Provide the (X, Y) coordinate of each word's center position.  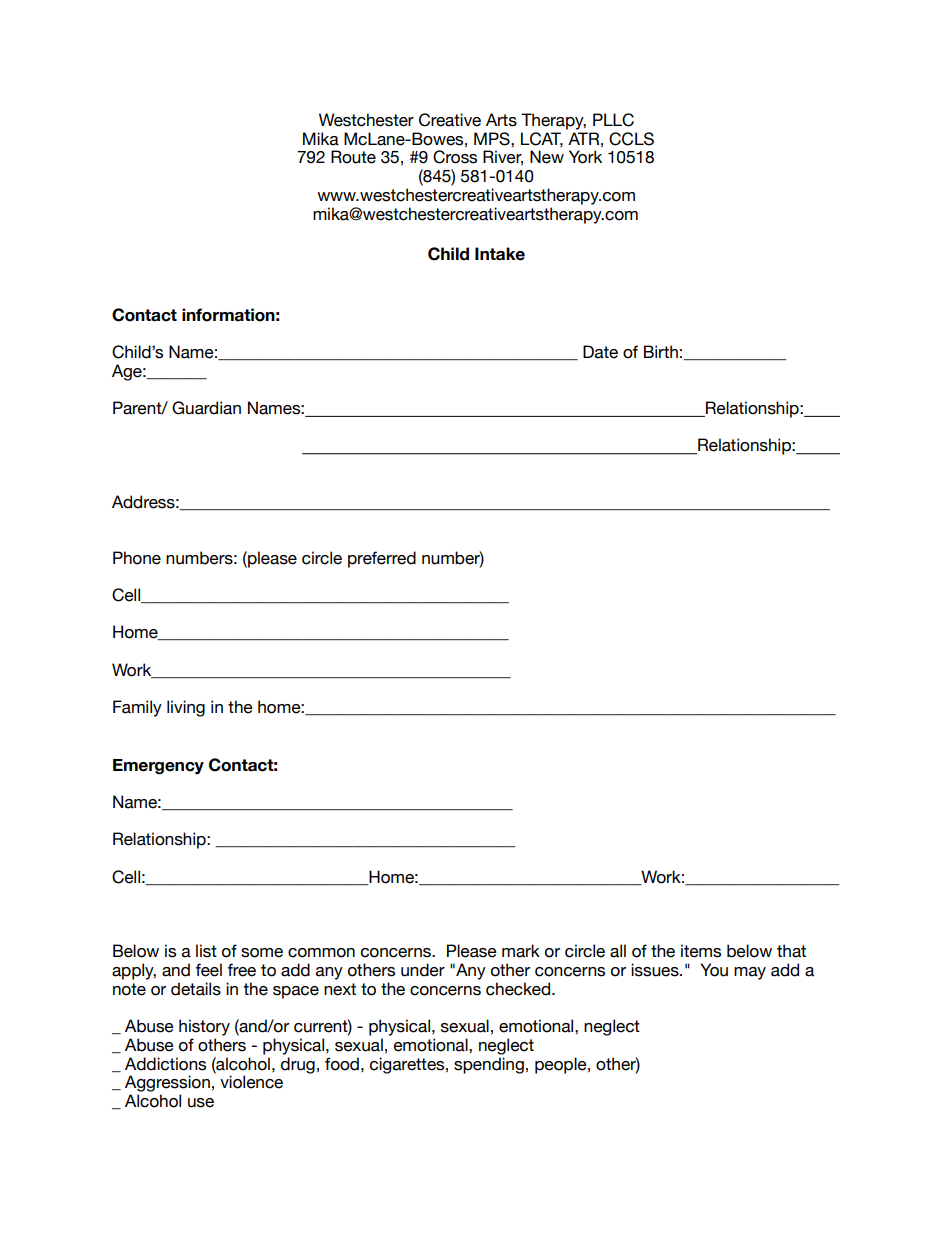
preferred (382, 559)
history (204, 1027)
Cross (455, 157)
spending (489, 1065)
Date (600, 352)
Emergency (158, 767)
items (701, 951)
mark (521, 951)
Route (353, 157)
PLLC (613, 120)
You (714, 970)
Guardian (206, 408)
